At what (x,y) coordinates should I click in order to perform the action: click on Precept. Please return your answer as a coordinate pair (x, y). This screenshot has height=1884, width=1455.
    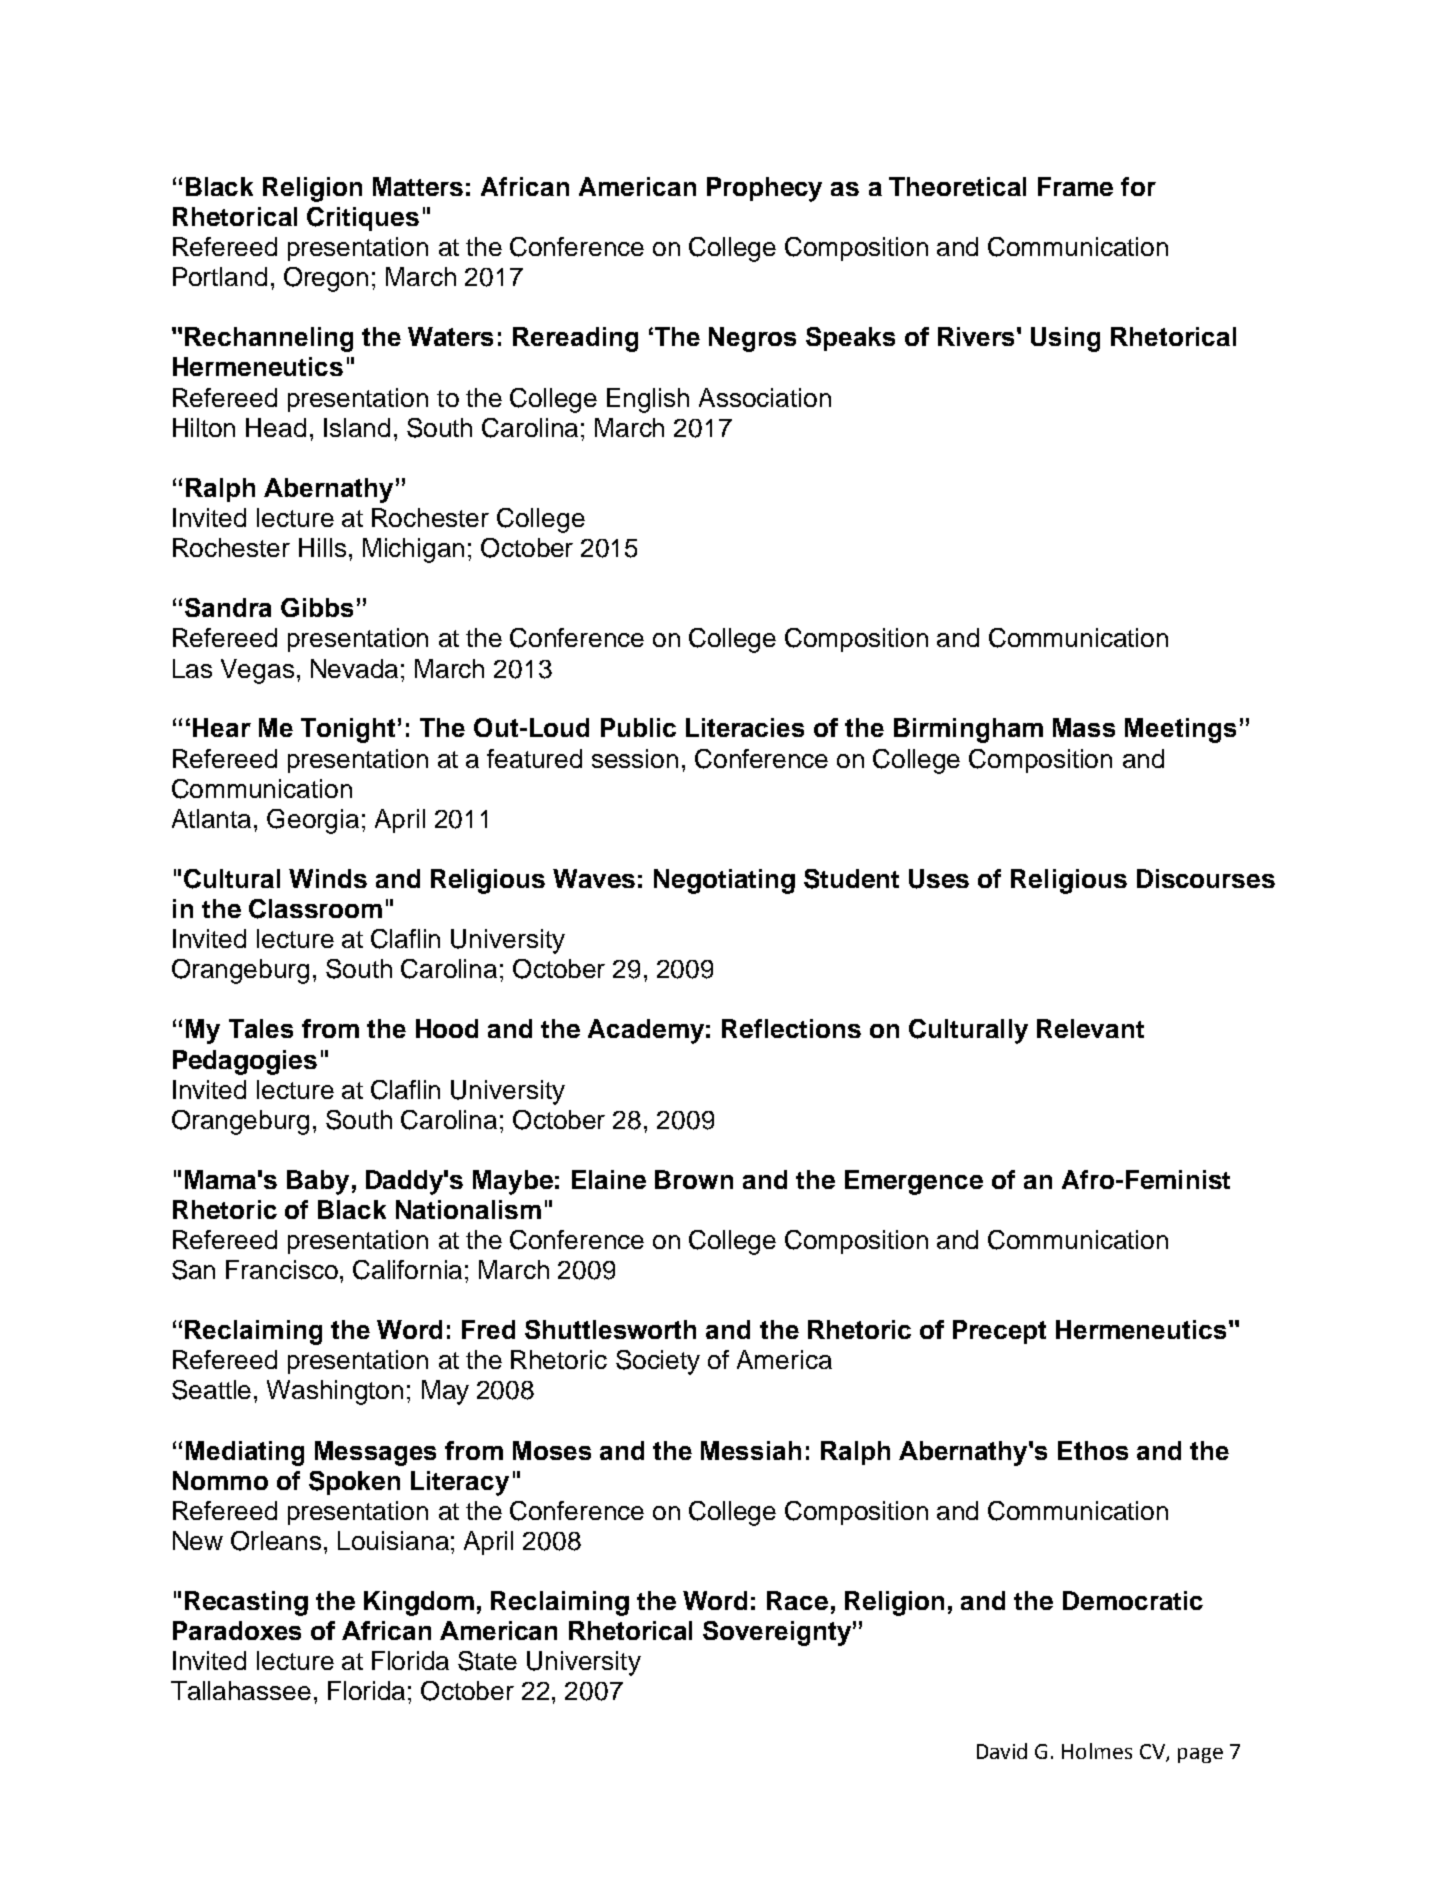
    Looking at the image, I should click on (999, 1332).
